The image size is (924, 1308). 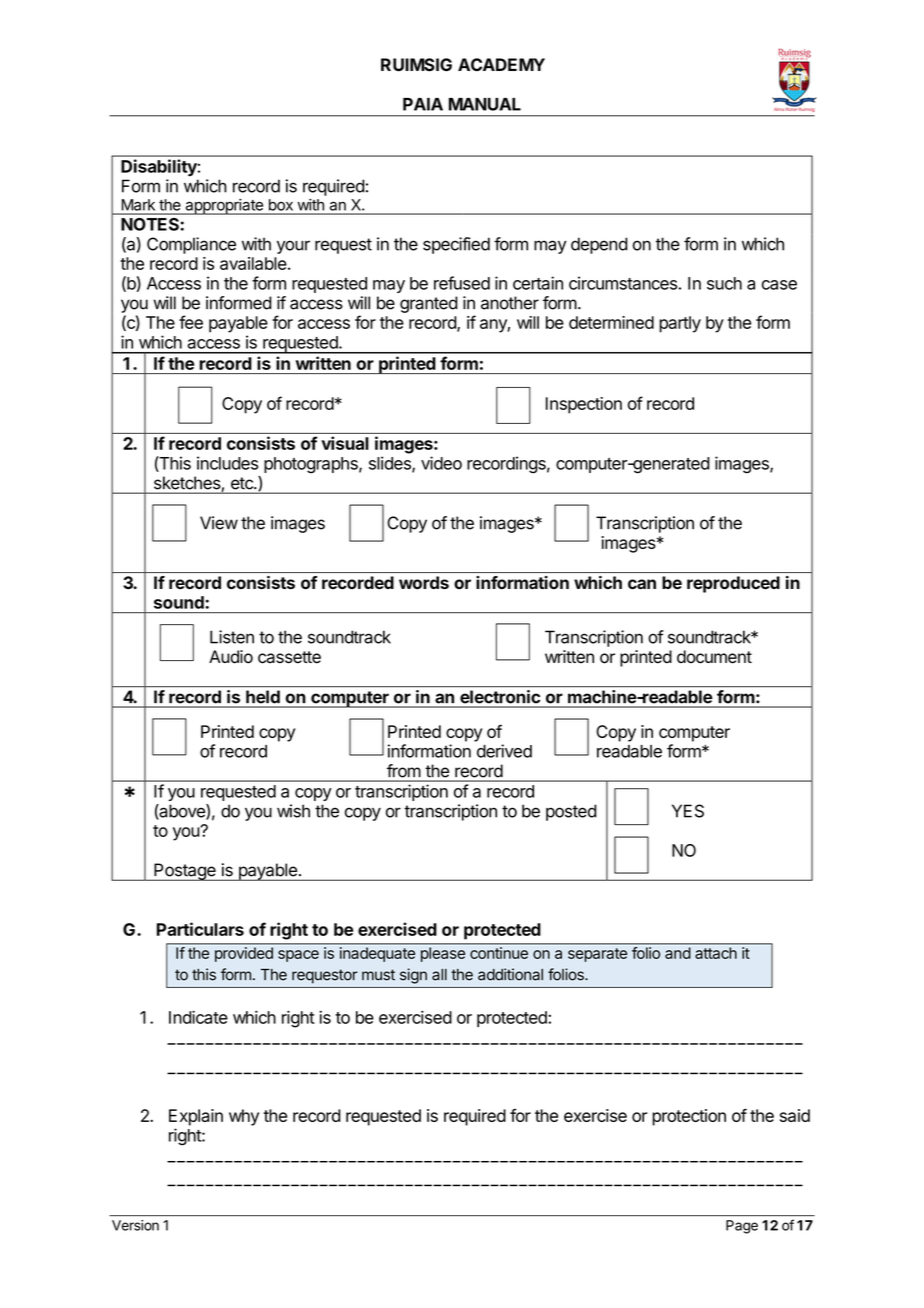 I want to click on Particulars, so click(x=200, y=929).
